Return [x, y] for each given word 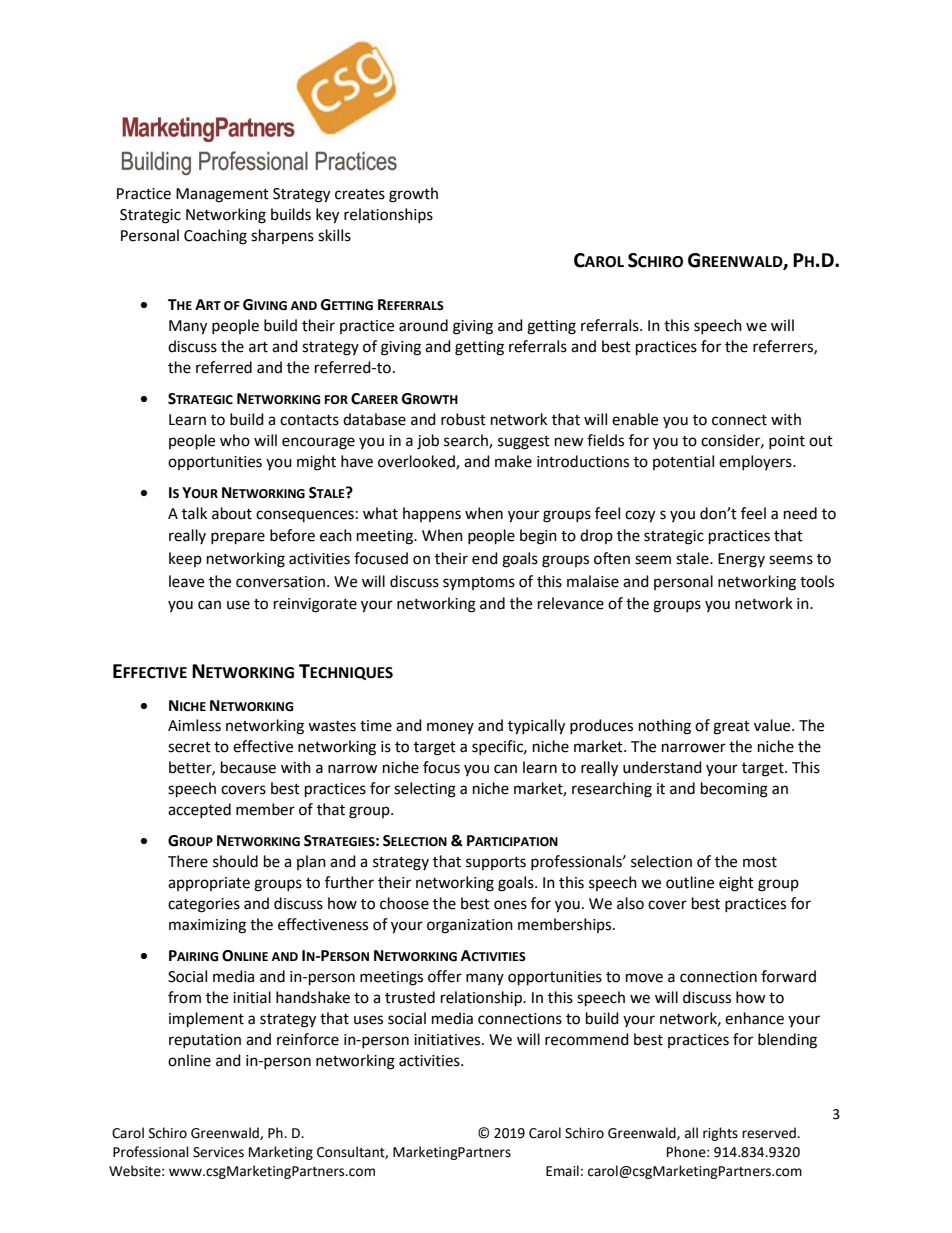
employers [756, 462]
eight [736, 884]
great [731, 728]
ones [510, 905]
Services [218, 1152]
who [235, 440]
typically [536, 727]
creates [360, 194]
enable [635, 419]
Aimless [194, 725]
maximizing [207, 926]
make [513, 461]
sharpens [282, 236]
